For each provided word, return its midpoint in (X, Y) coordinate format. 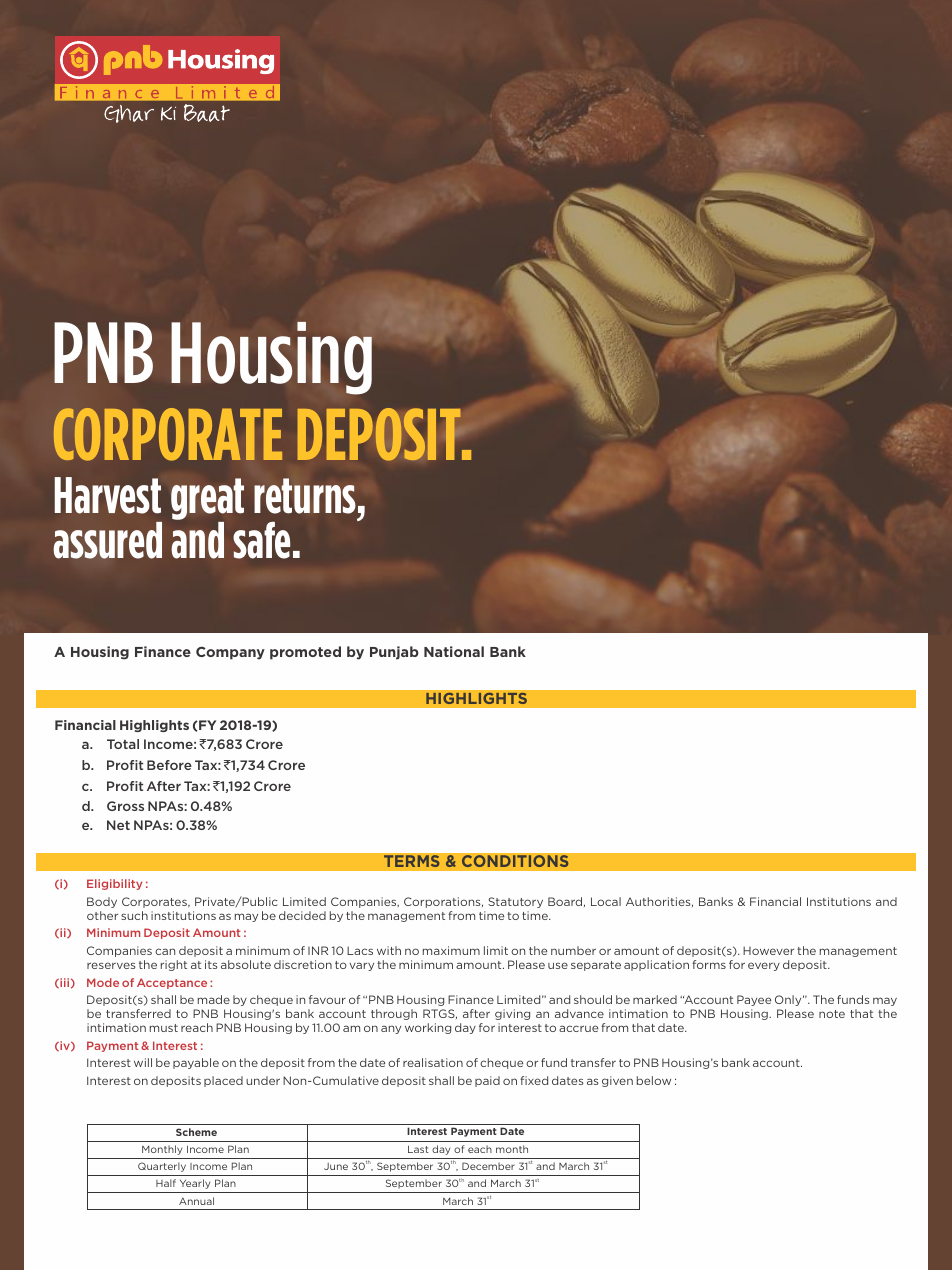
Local (606, 901)
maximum (451, 950)
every (764, 966)
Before (169, 765)
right (174, 965)
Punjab (394, 653)
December (488, 1166)
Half (166, 1183)
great (207, 500)
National (454, 651)
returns (305, 496)
